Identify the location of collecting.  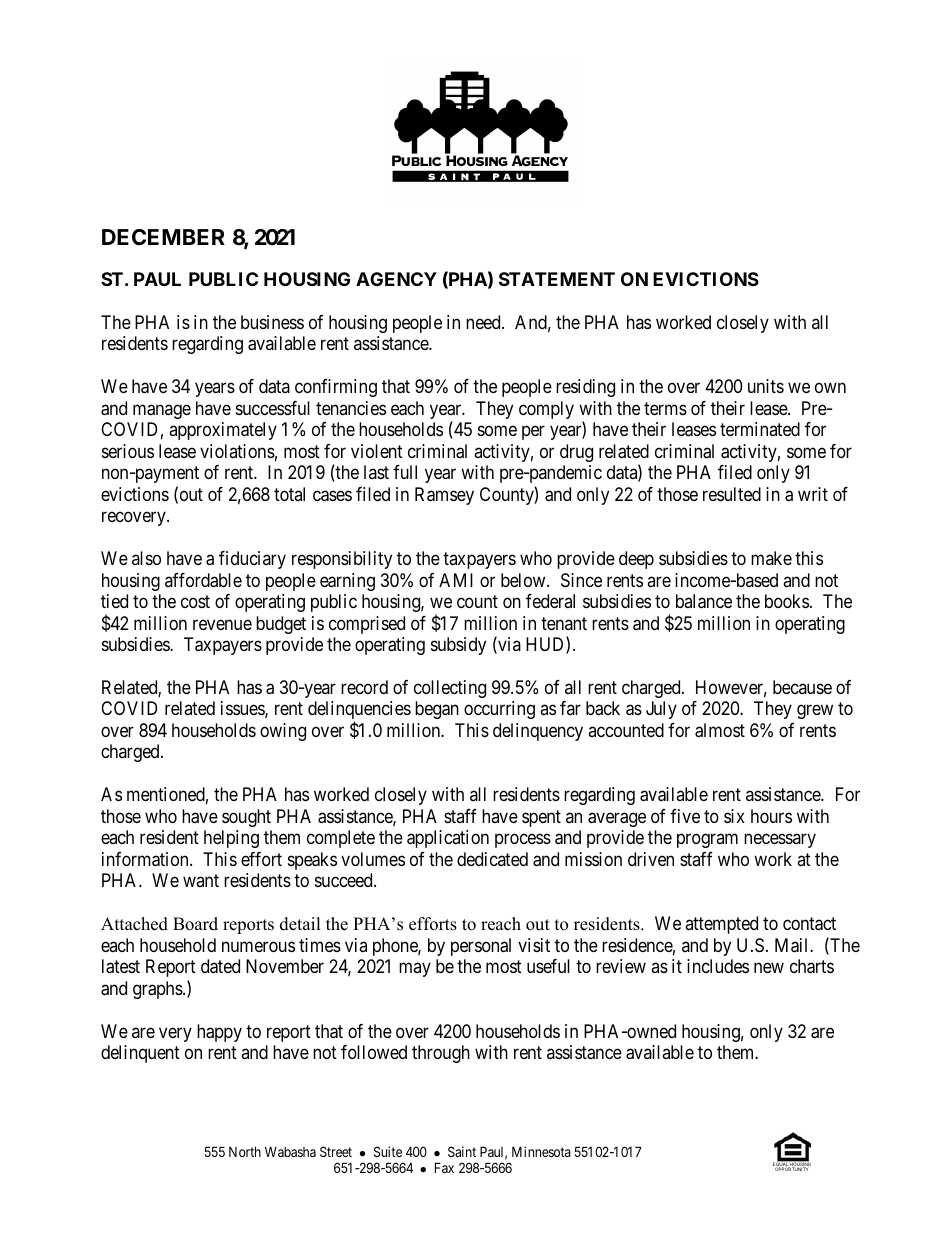
(450, 689).
